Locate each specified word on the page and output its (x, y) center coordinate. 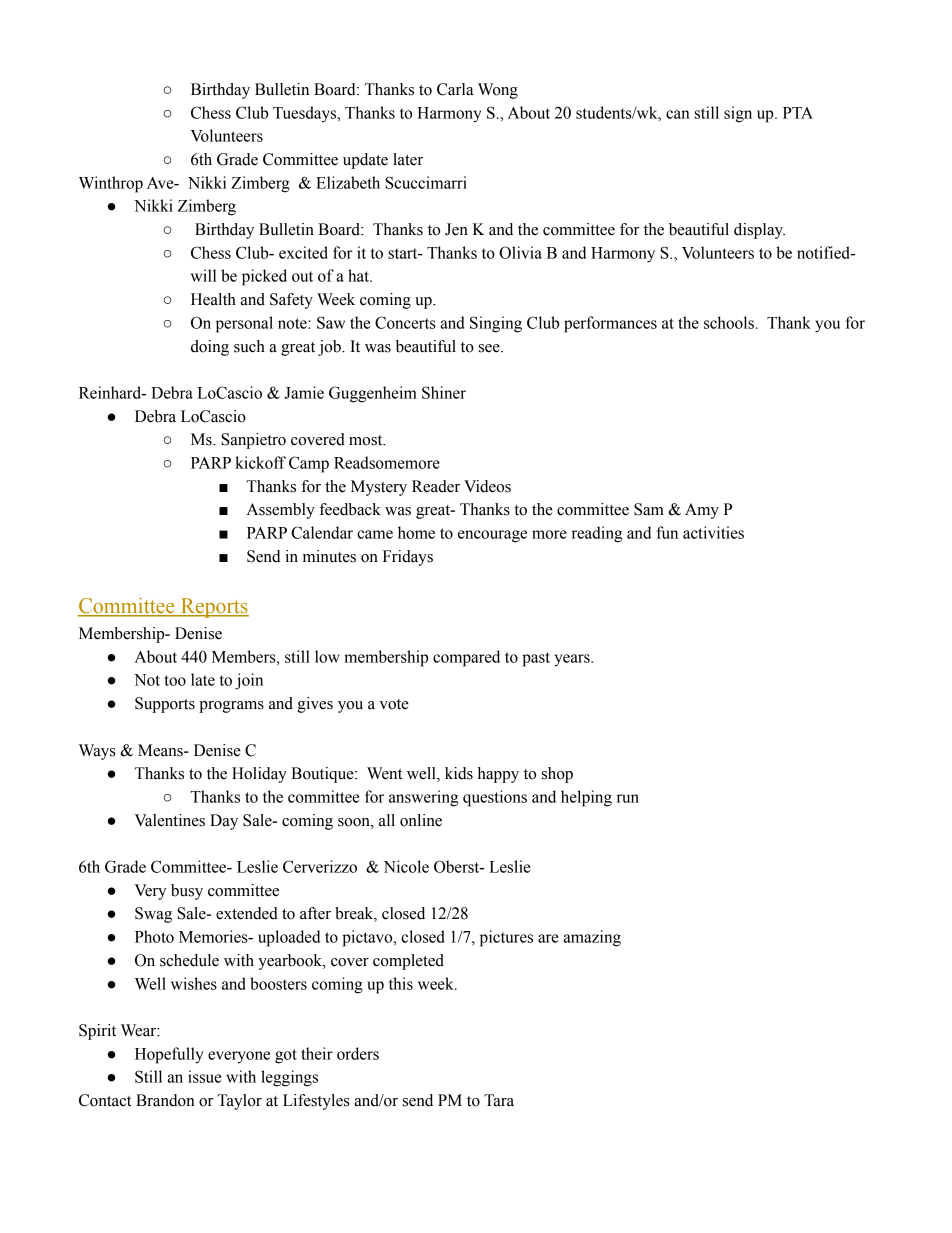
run (628, 798)
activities (713, 532)
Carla (455, 89)
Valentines (170, 820)
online (421, 820)
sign (738, 114)
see (490, 348)
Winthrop (111, 184)
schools (729, 322)
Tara (499, 1100)
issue (204, 1076)
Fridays (408, 558)
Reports (213, 608)
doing (210, 348)
